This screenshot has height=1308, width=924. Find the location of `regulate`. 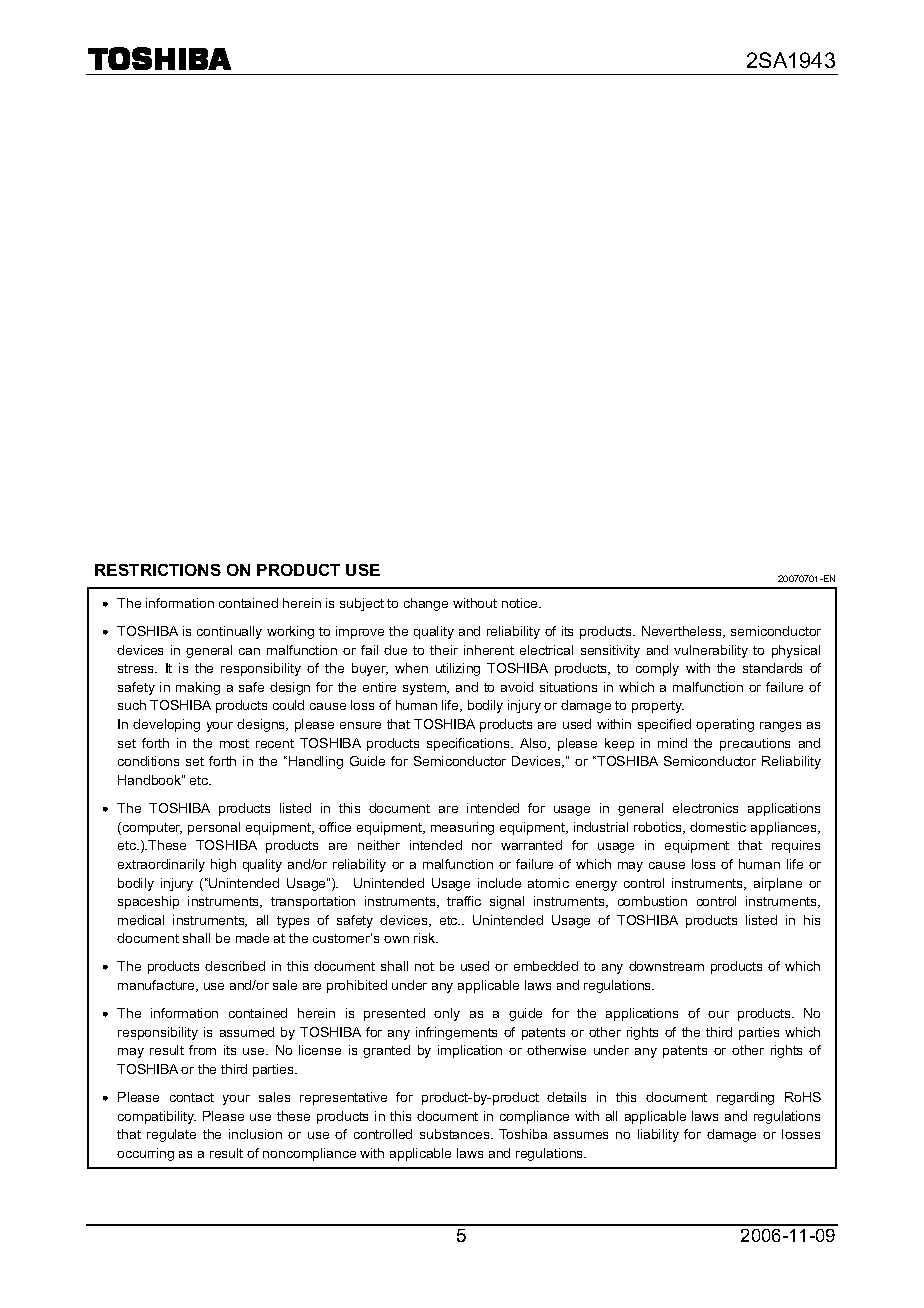

regulate is located at coordinates (171, 1135).
